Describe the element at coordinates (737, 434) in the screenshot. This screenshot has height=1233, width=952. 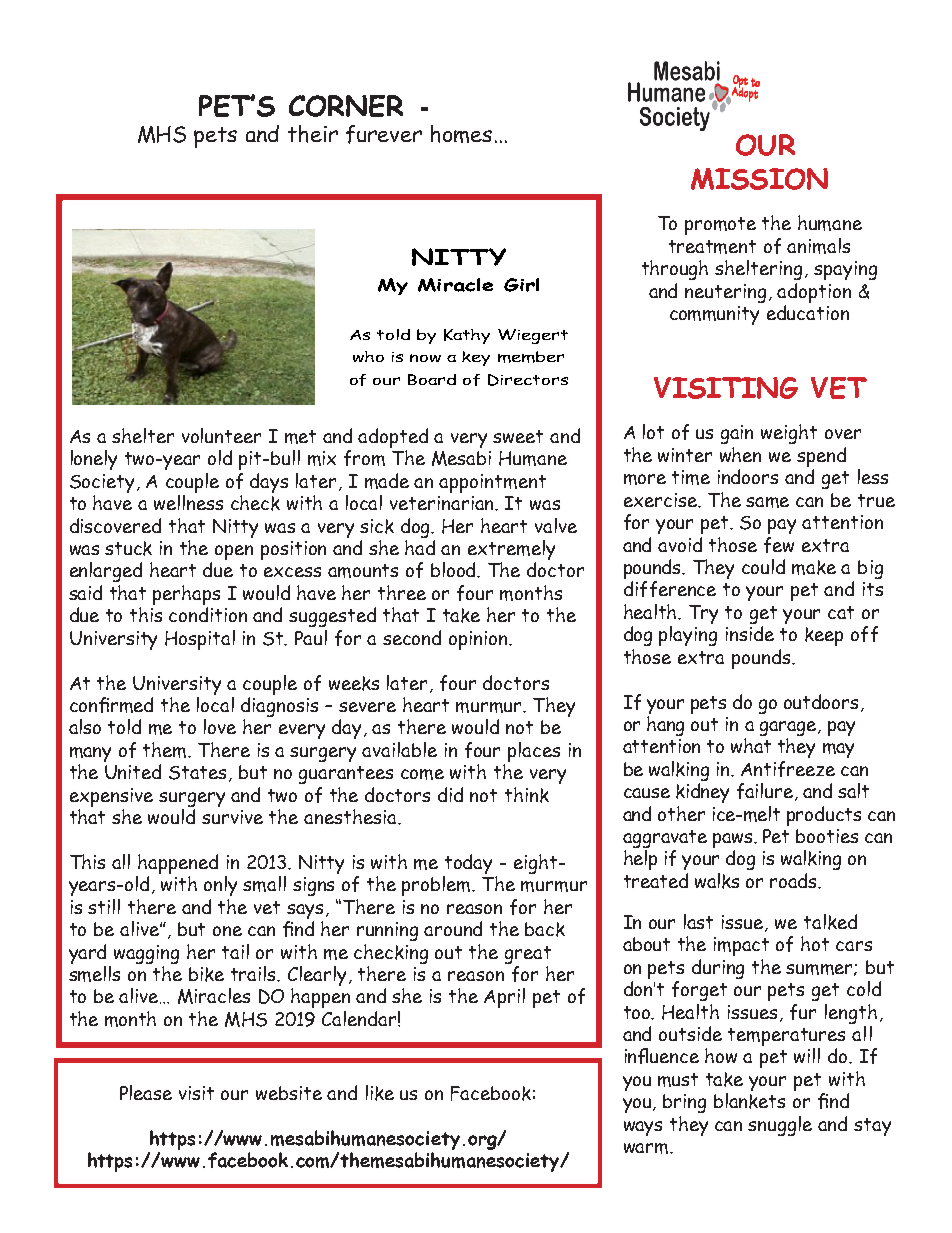
I see `gain` at that location.
